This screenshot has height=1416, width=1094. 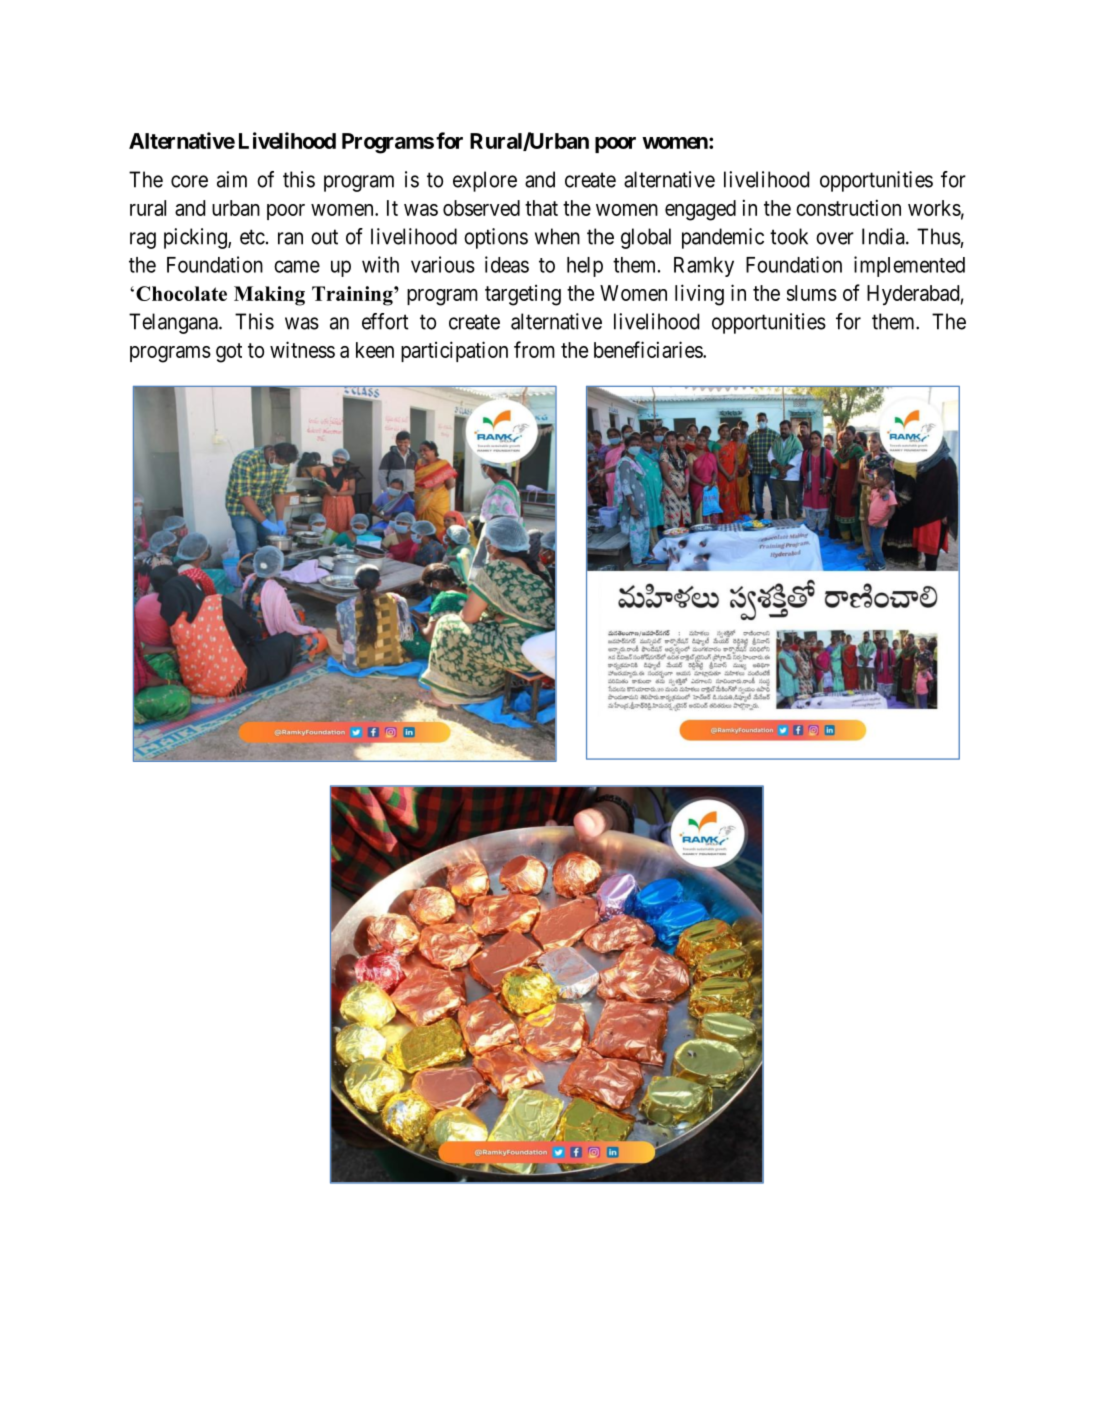 What do you see at coordinates (909, 266) in the screenshot?
I see `implemented` at bounding box center [909, 266].
